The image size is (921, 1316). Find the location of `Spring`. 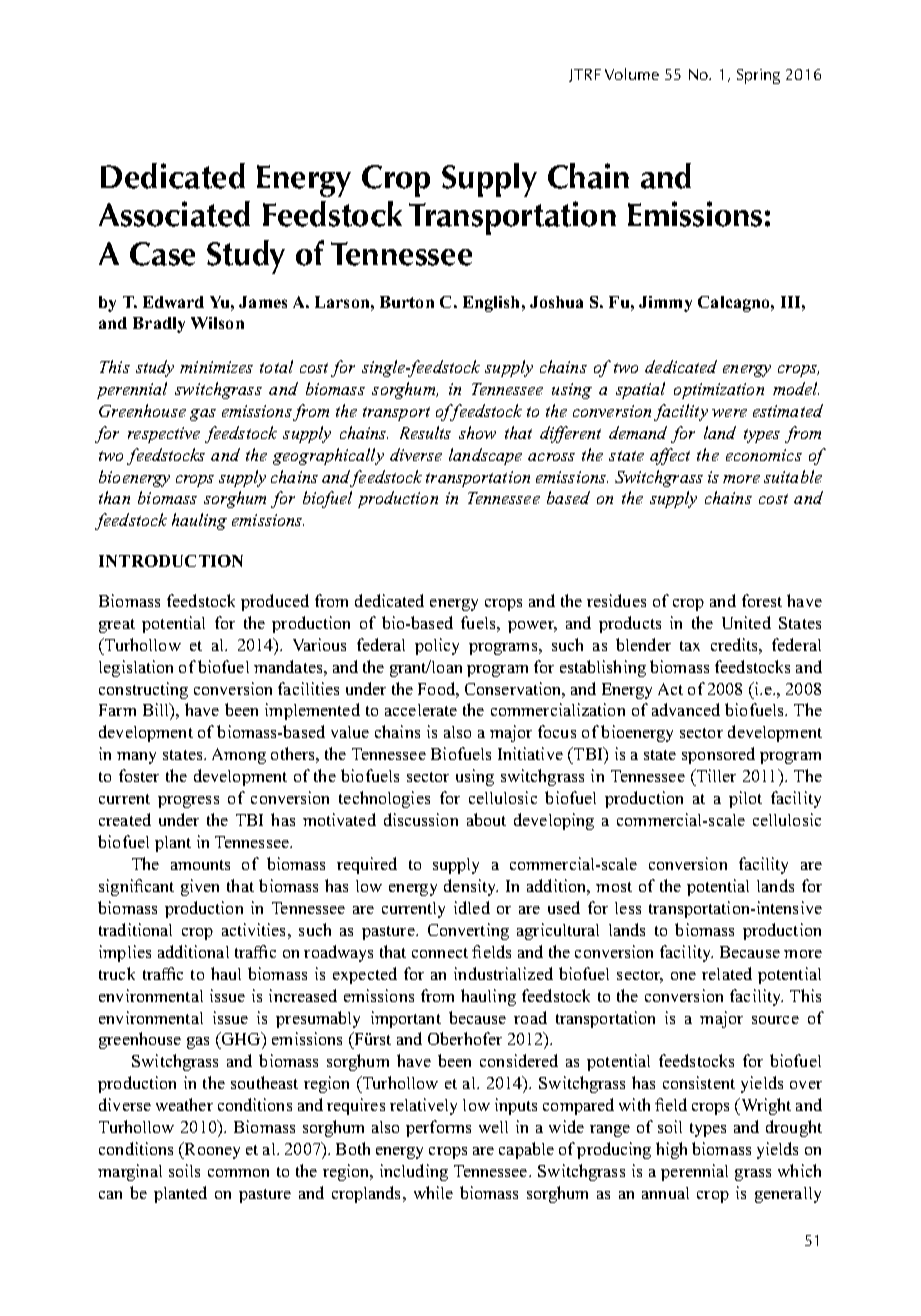

Spring is located at coordinates (758, 76).
